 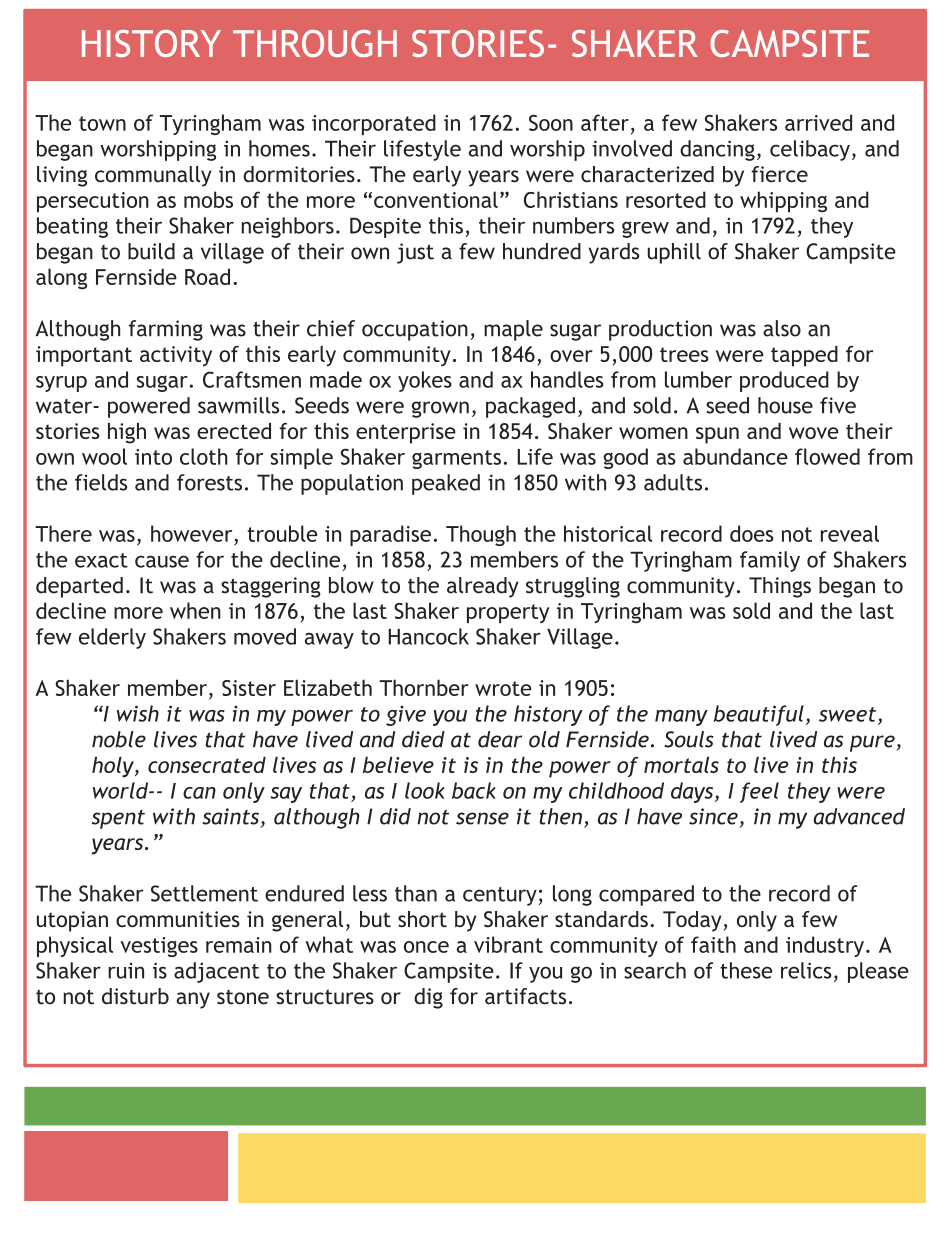 I want to click on Soon, so click(x=551, y=123).
